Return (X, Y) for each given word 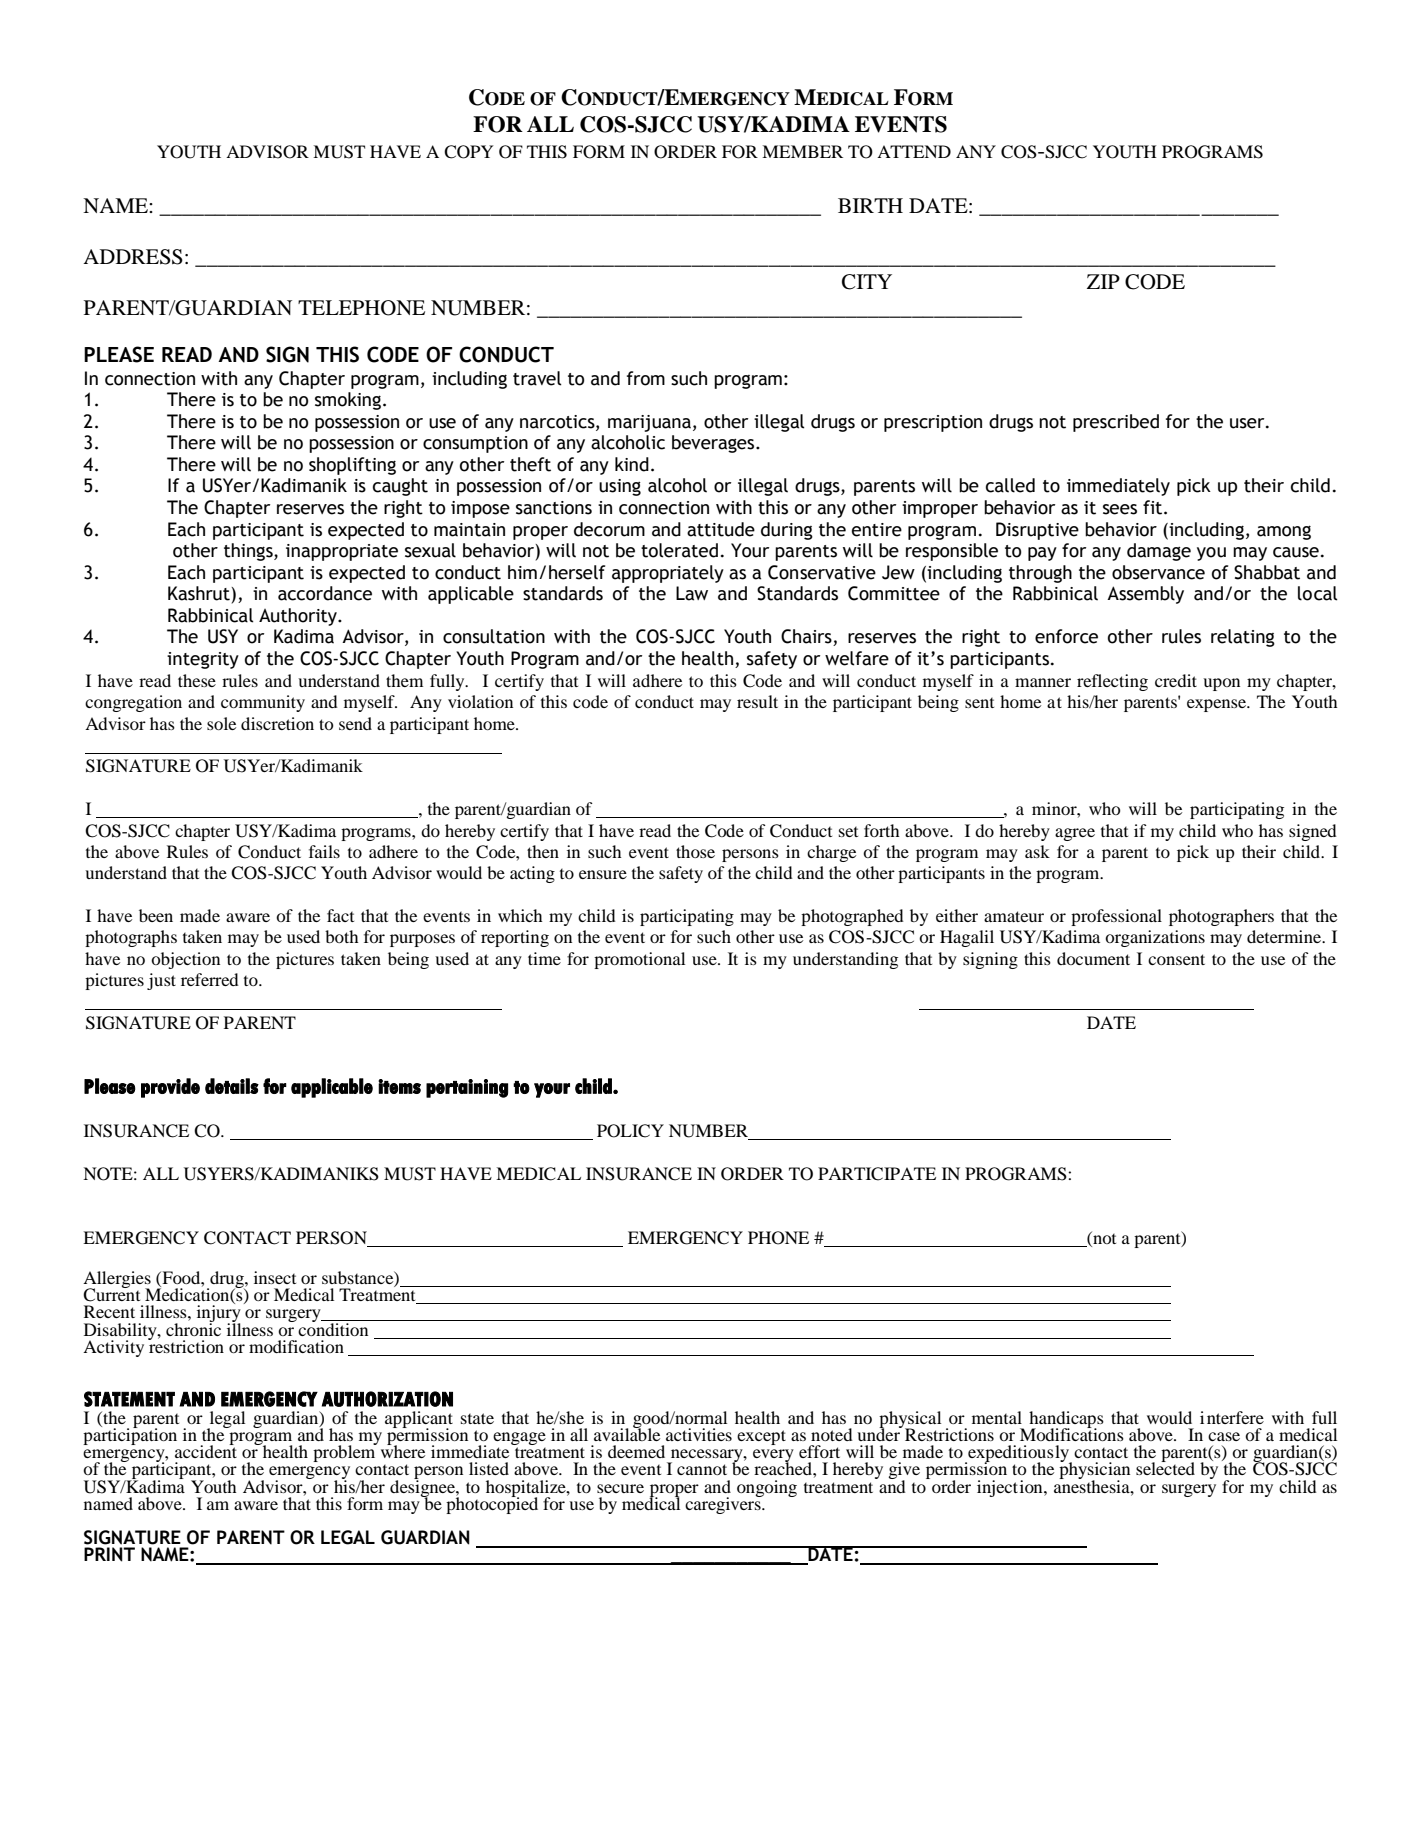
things (249, 552)
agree (1075, 834)
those (695, 851)
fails (324, 851)
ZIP (1103, 281)
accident (206, 1450)
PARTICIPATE (877, 1174)
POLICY (630, 1131)
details (232, 1086)
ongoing (767, 1488)
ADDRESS (133, 257)
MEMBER (802, 151)
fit (1154, 507)
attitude (721, 529)
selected (1165, 1467)
